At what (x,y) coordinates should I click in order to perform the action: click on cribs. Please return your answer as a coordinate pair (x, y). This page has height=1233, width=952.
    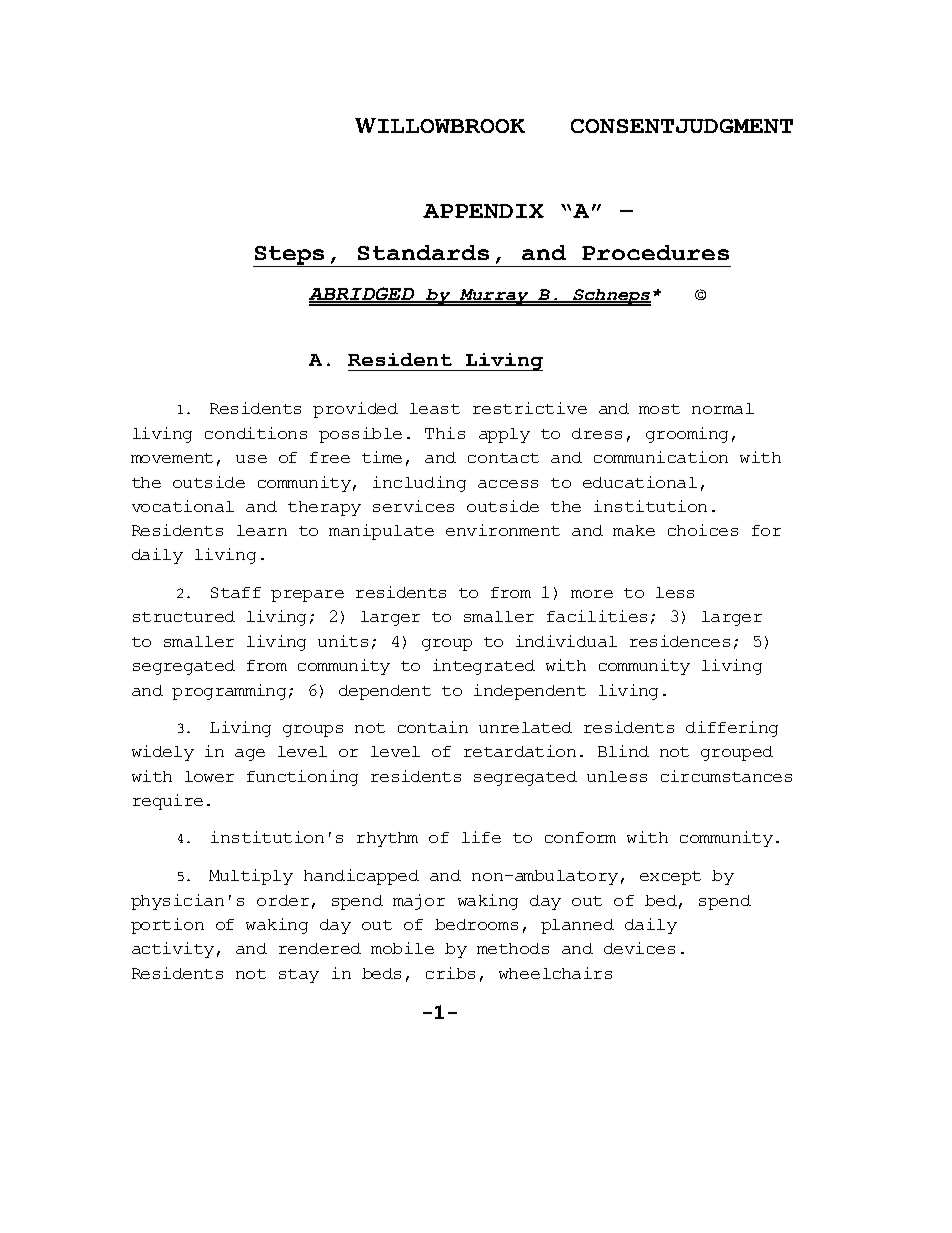
    Looking at the image, I should click on (450, 973).
